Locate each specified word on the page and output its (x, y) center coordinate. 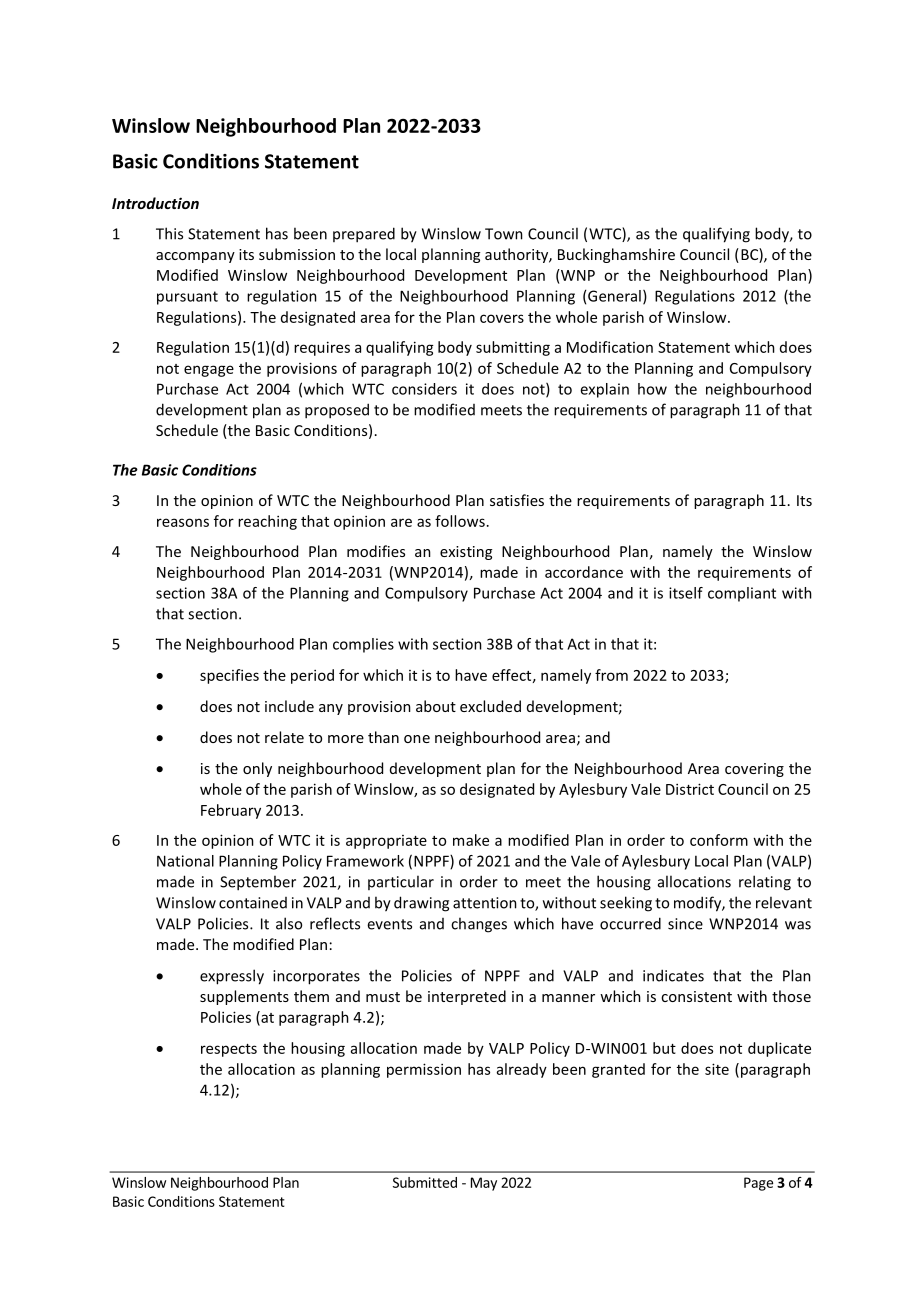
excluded (490, 706)
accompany (195, 257)
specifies (229, 676)
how (652, 389)
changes (479, 925)
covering (754, 770)
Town (504, 234)
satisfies (517, 500)
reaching (267, 522)
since (685, 924)
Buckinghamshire (616, 255)
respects (229, 1050)
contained (253, 903)
